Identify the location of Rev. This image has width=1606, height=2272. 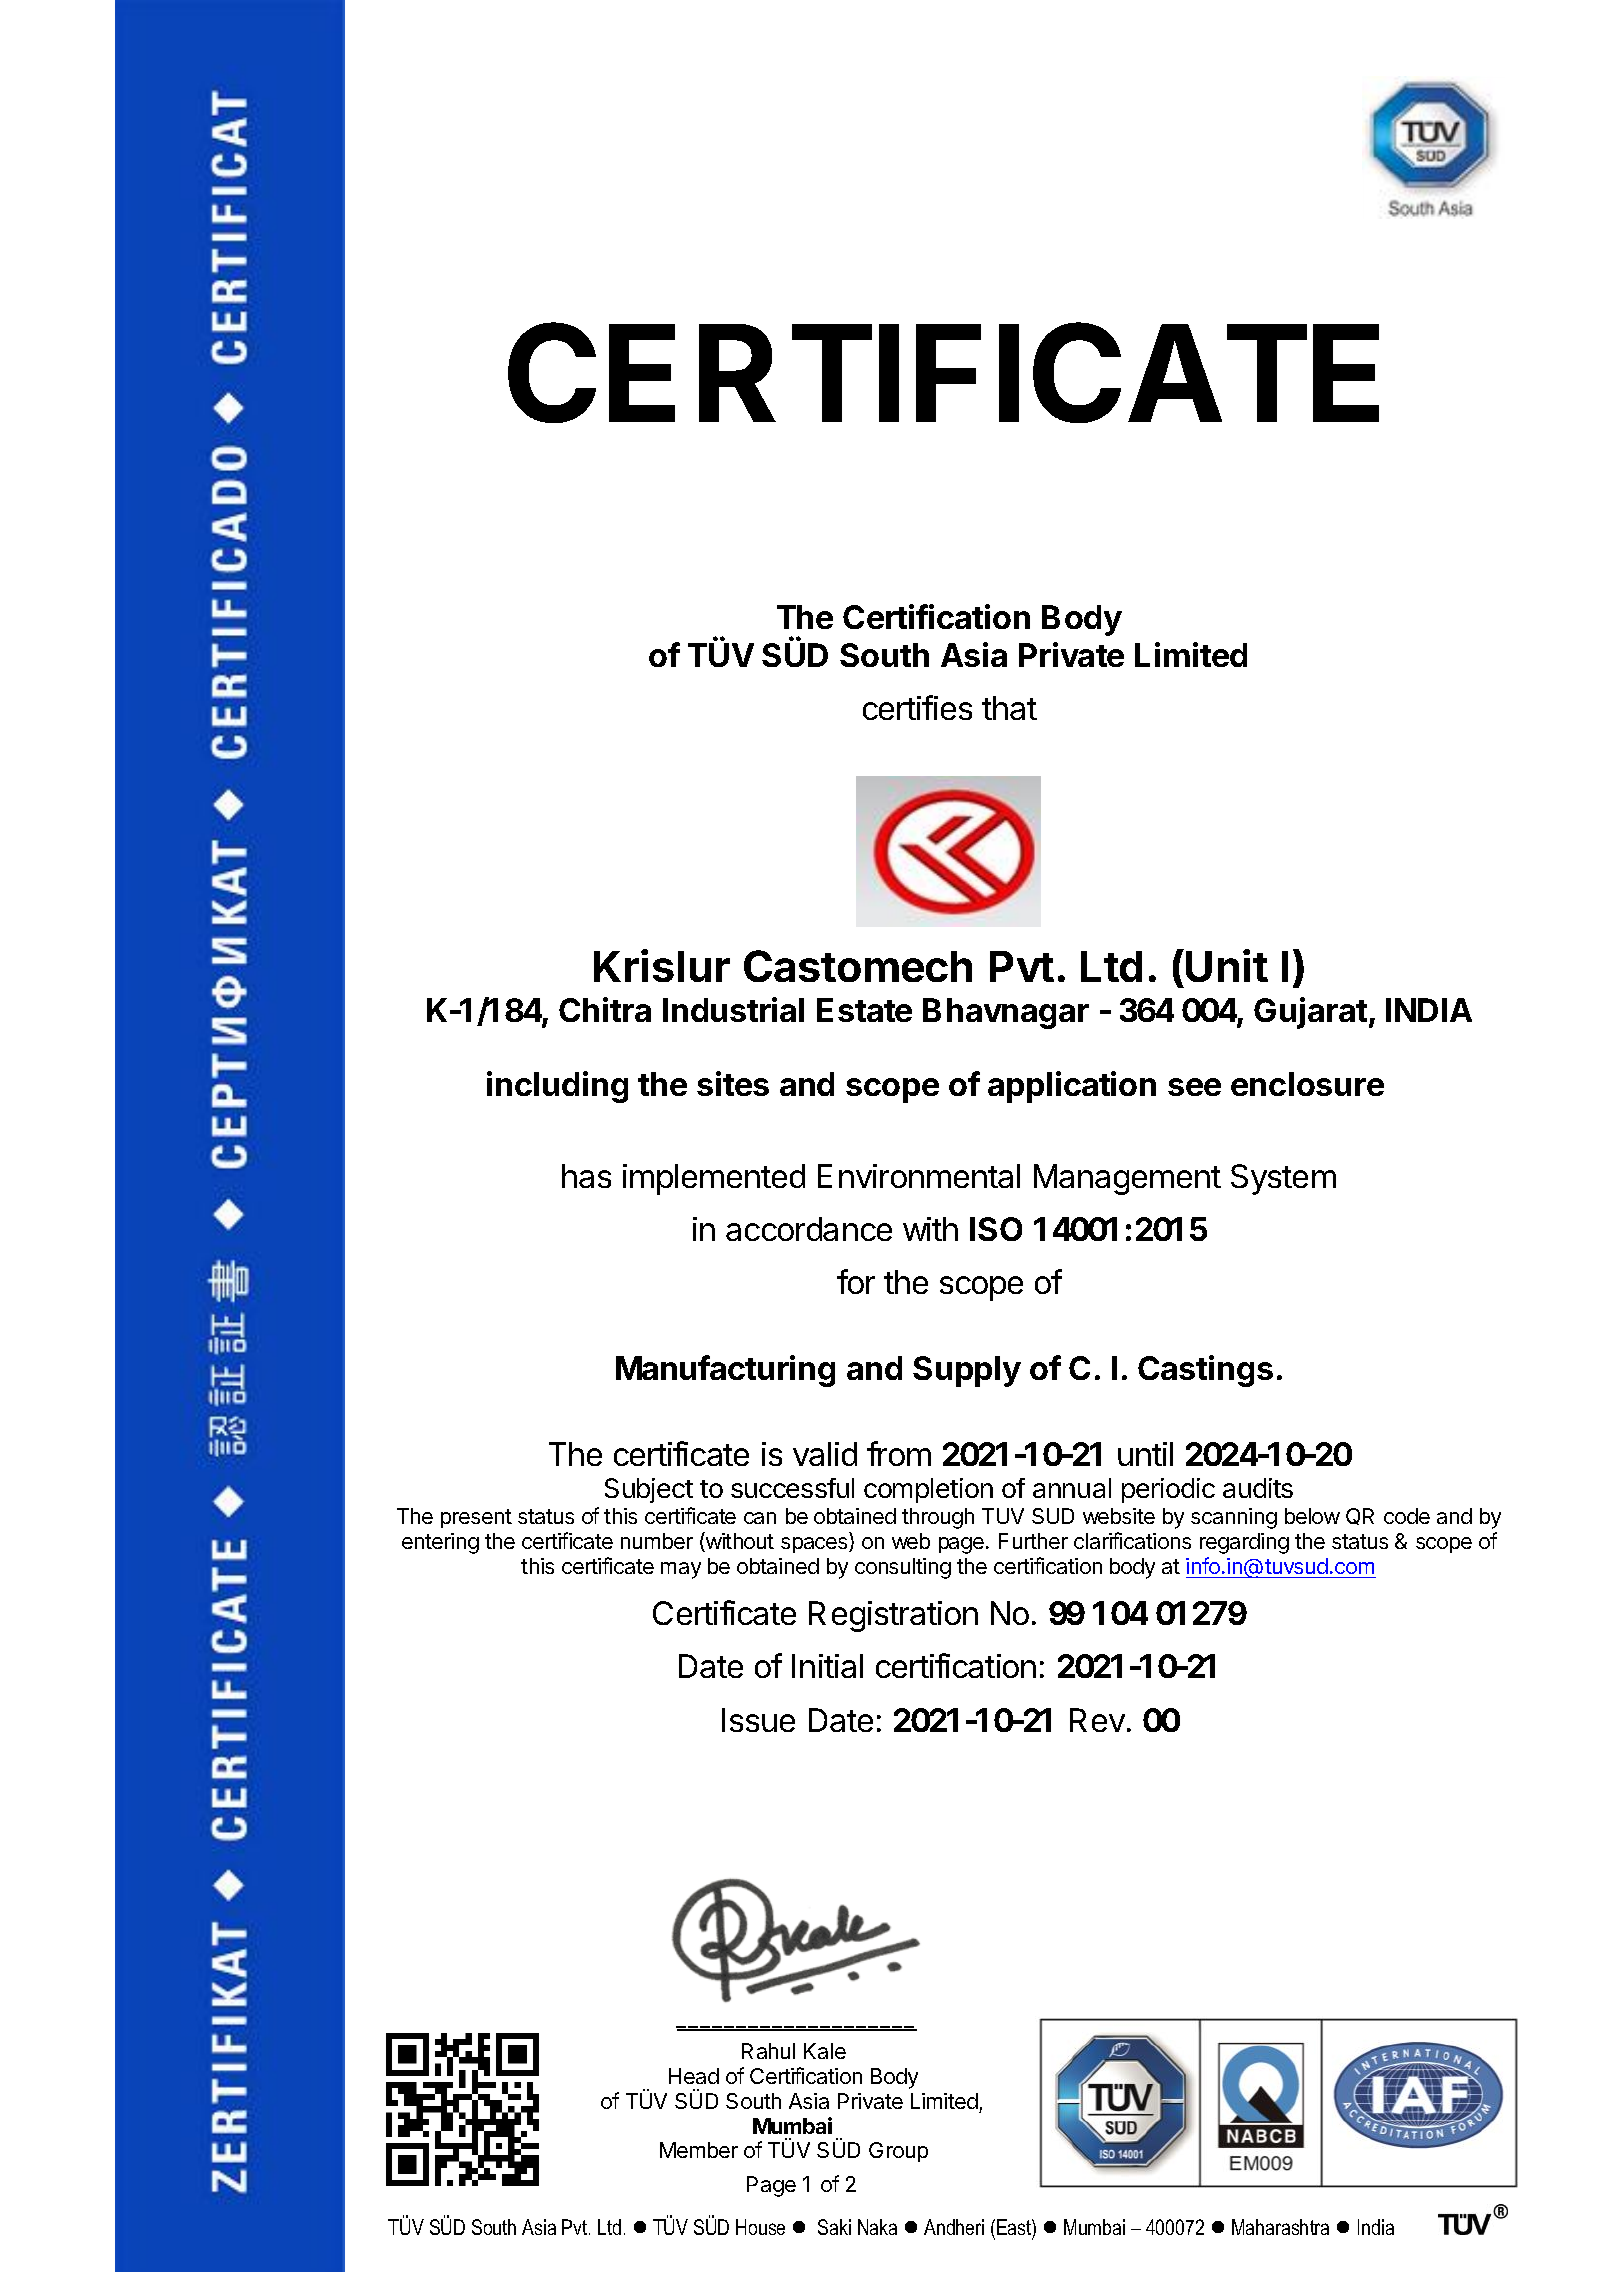
(1097, 1720).
